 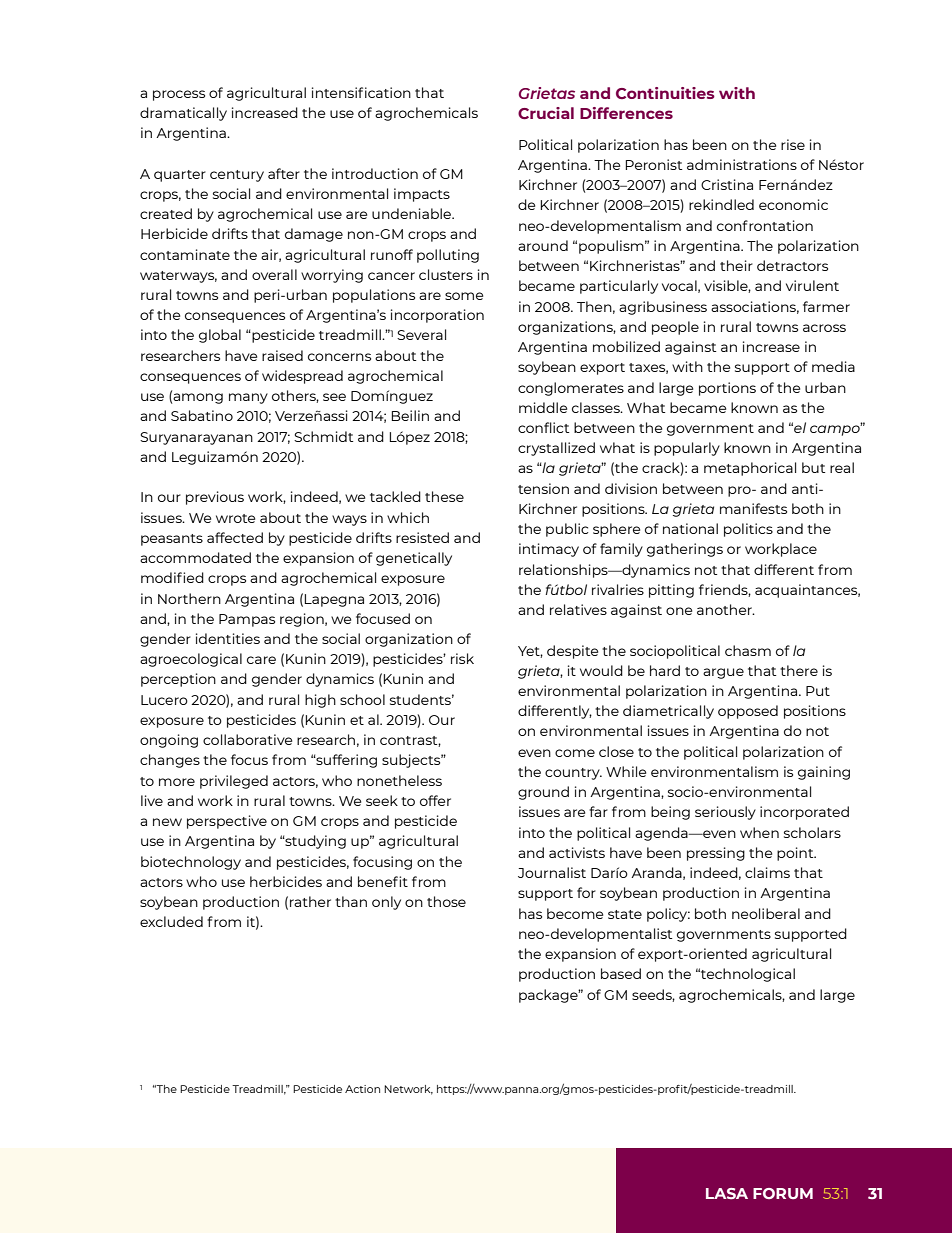 What do you see at coordinates (748, 712) in the screenshot?
I see `opposed` at bounding box center [748, 712].
